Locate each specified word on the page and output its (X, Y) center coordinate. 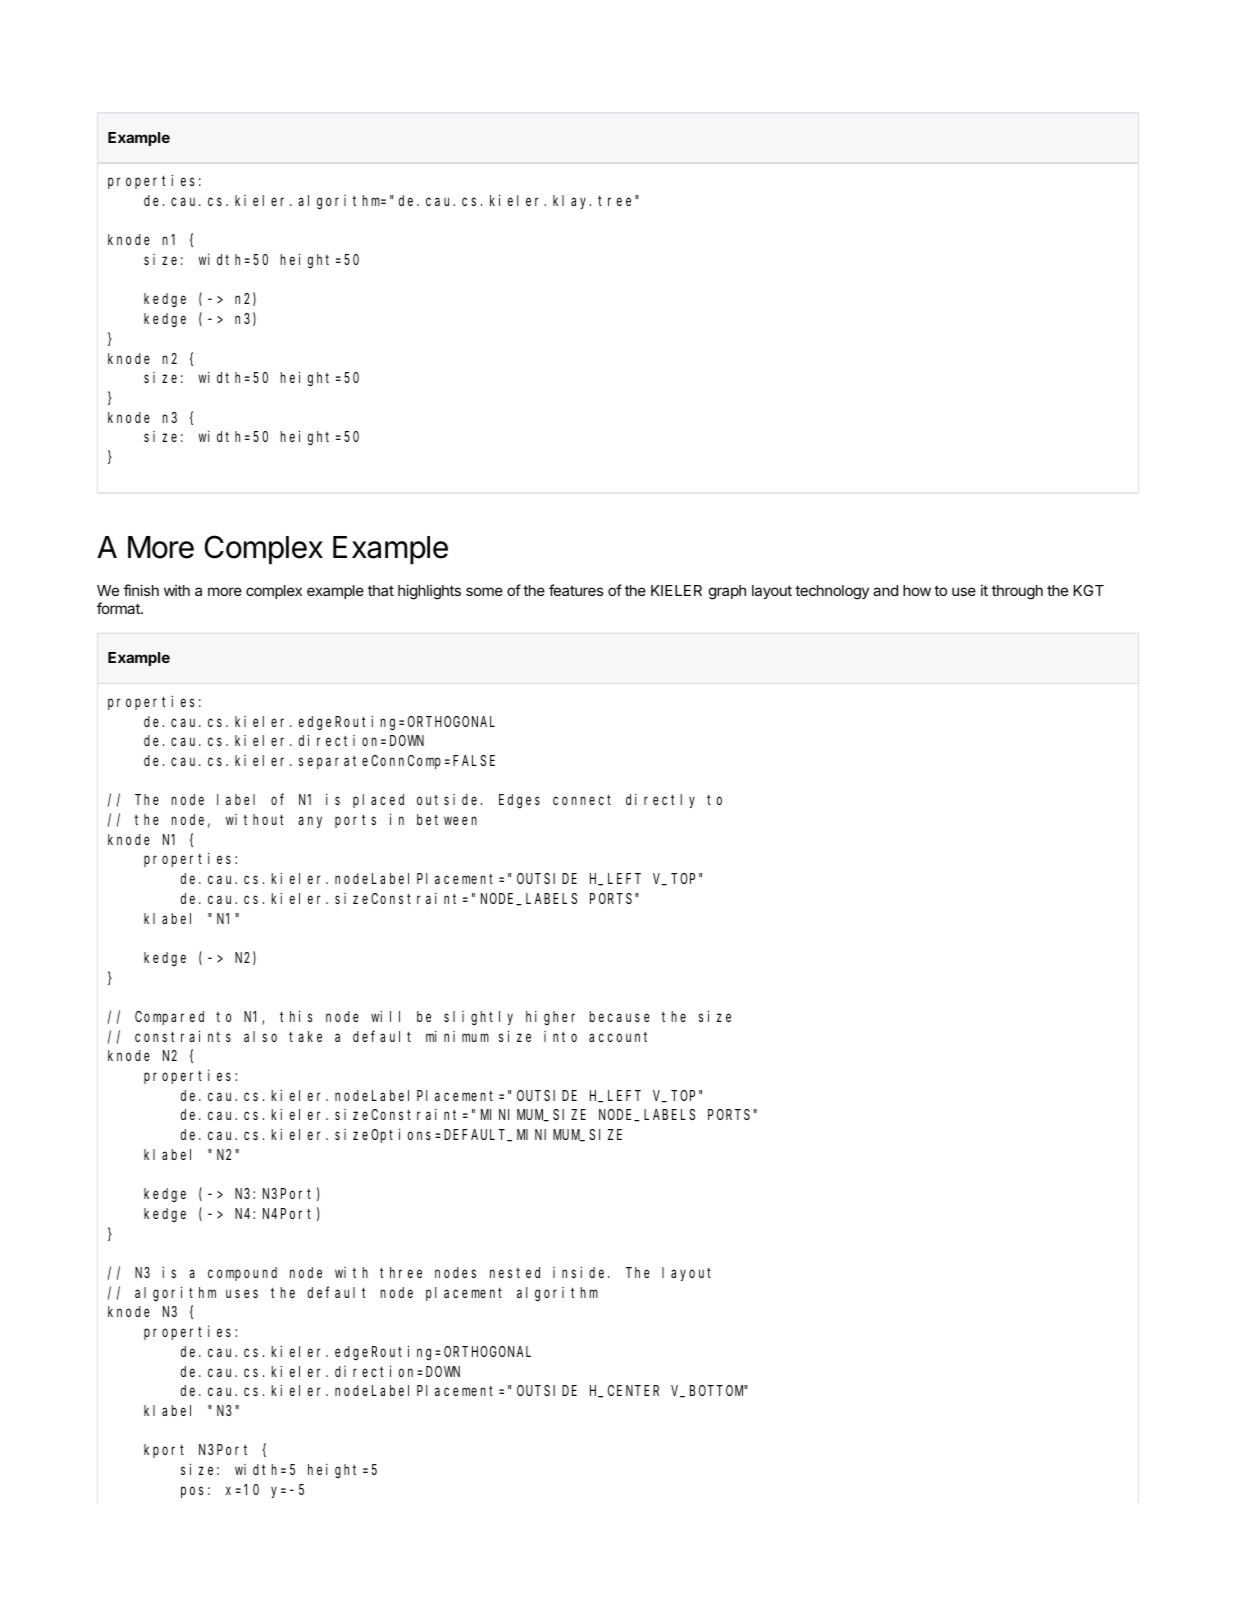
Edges (519, 801)
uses (242, 1293)
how (917, 590)
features (576, 590)
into (560, 1036)
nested (515, 1272)
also (260, 1036)
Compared (169, 1018)
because (619, 1016)
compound (242, 1274)
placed (378, 801)
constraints (183, 1036)
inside (581, 1272)
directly (660, 801)
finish (141, 590)
